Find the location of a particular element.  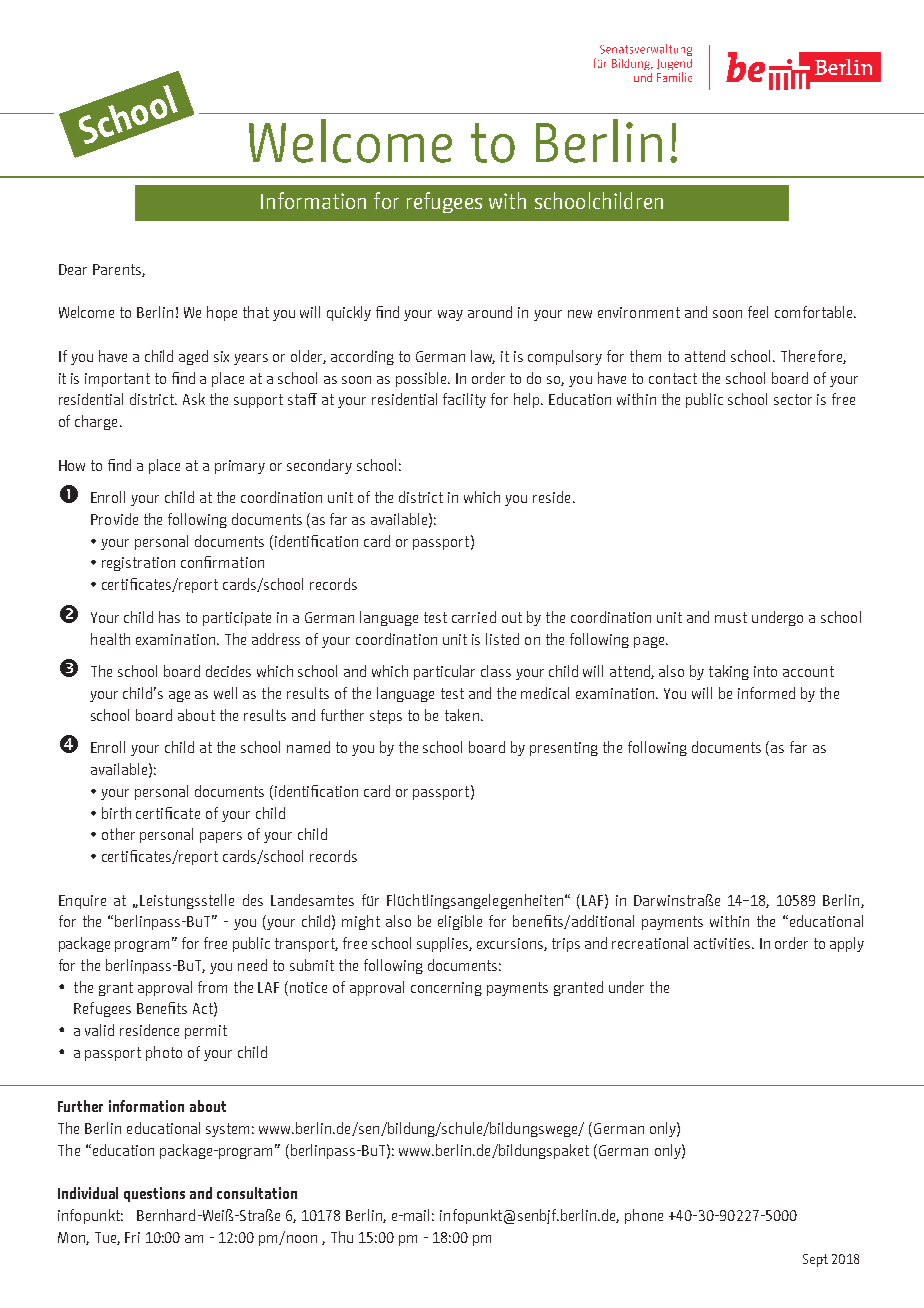

Thu is located at coordinates (342, 1237).
